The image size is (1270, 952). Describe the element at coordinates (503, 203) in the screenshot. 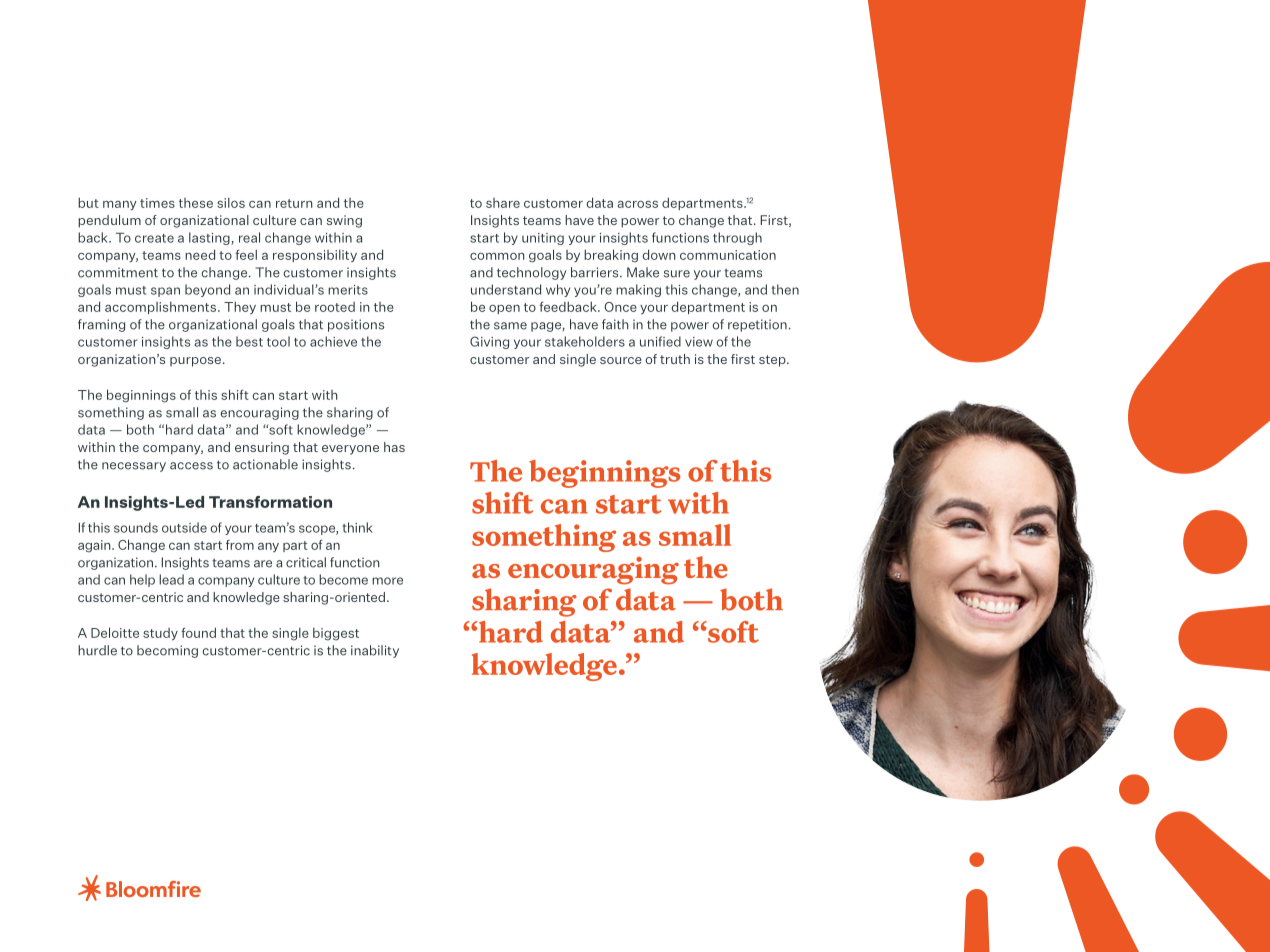

I see `share` at that location.
